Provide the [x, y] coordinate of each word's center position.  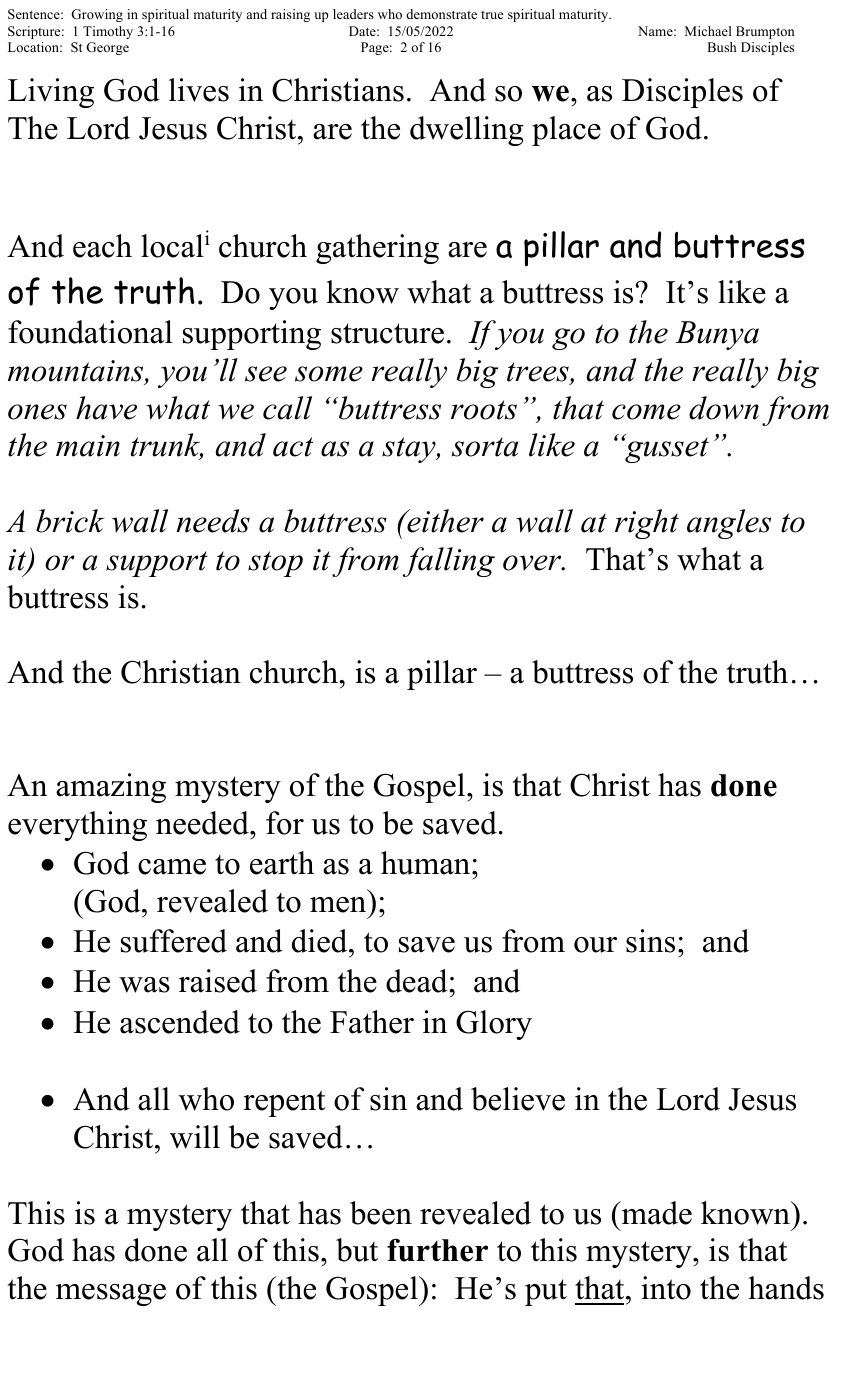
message [111, 1295]
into [666, 1288]
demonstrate [441, 14]
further [437, 1250]
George [107, 48]
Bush [721, 47]
